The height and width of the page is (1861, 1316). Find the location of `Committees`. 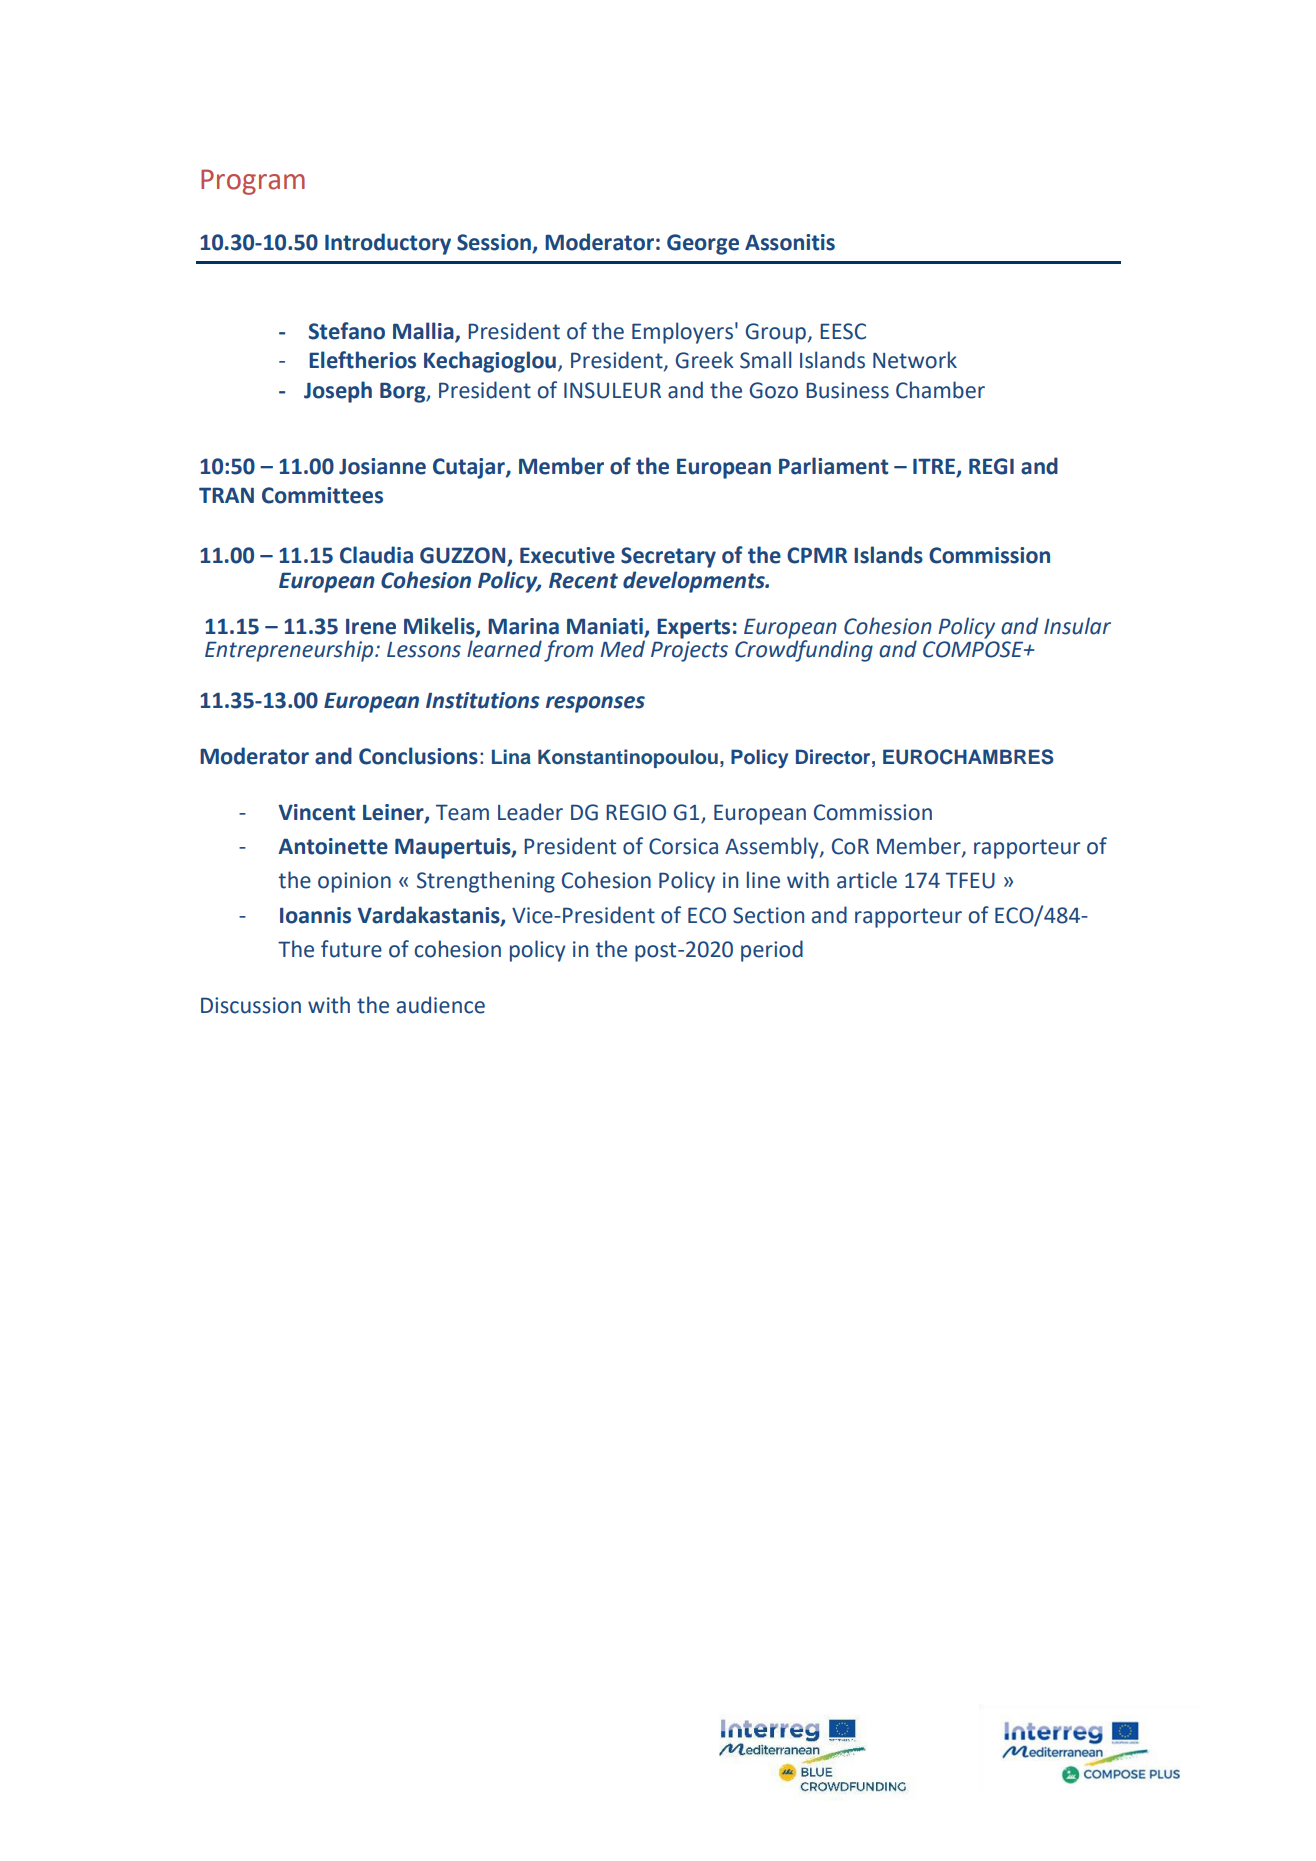

Committees is located at coordinates (322, 495).
